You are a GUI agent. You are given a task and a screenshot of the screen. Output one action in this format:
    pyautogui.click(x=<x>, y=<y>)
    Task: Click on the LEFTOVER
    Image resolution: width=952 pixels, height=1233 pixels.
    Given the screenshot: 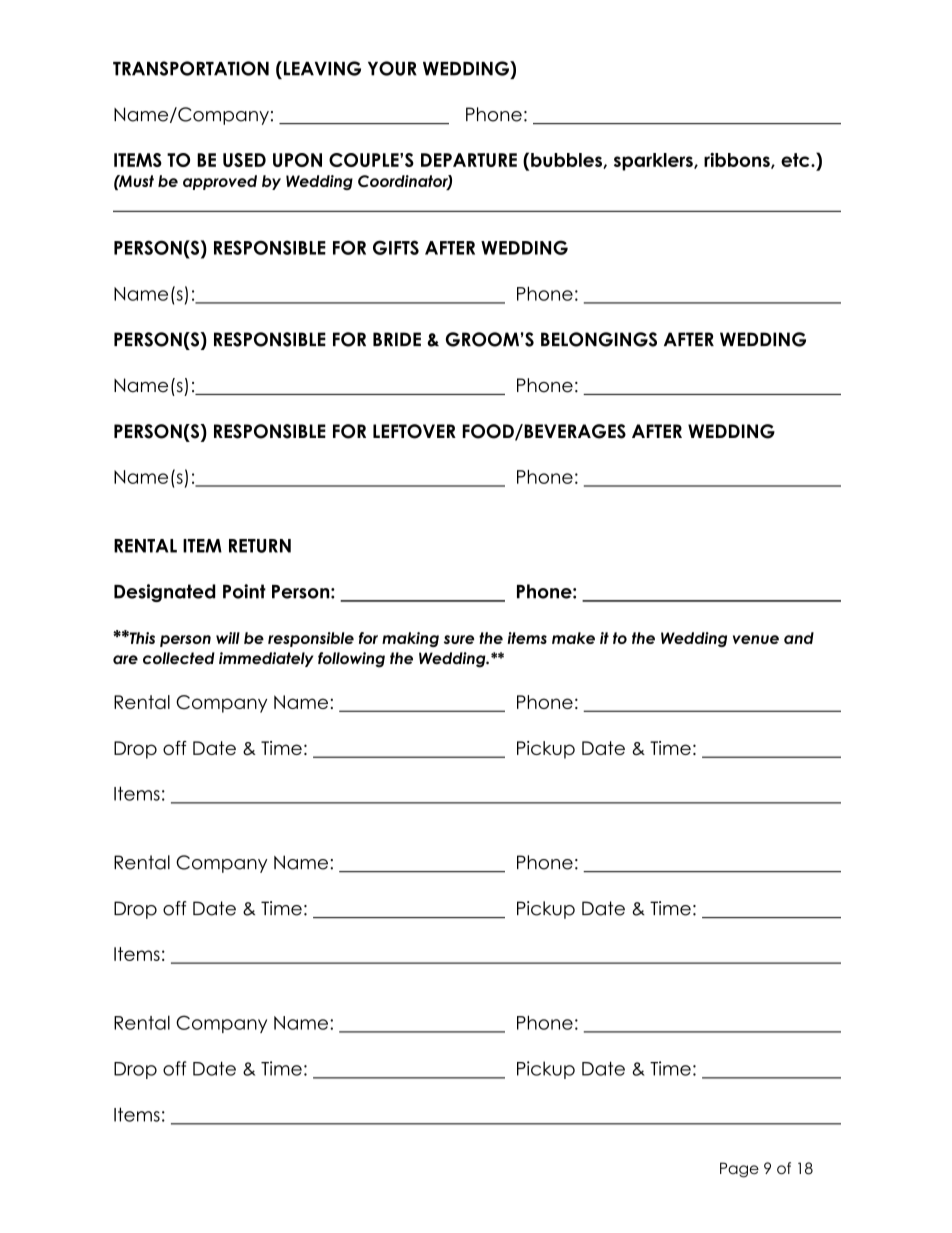 What is the action you would take?
    pyautogui.click(x=414, y=431)
